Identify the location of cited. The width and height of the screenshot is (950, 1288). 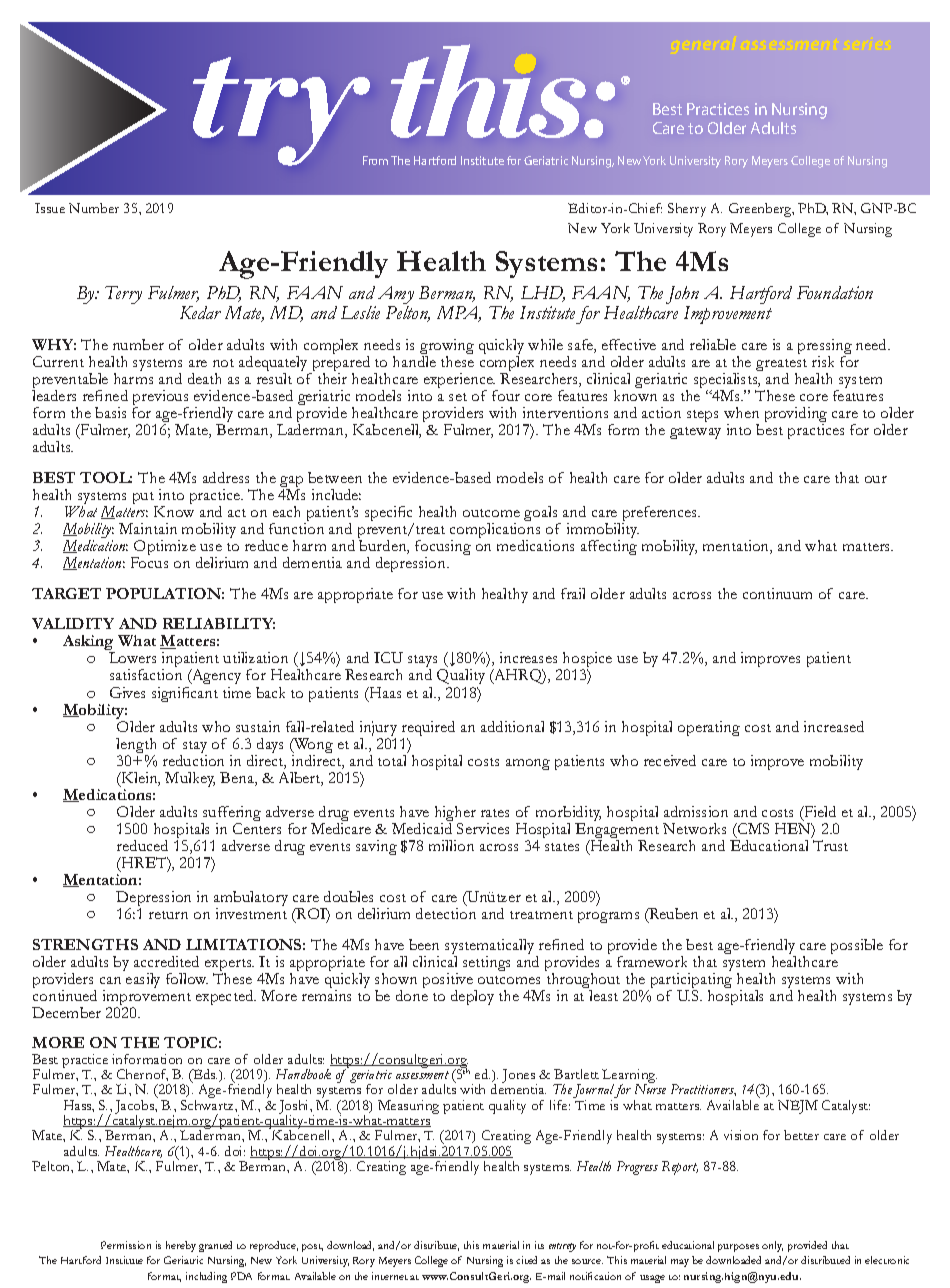
(526, 1260).
